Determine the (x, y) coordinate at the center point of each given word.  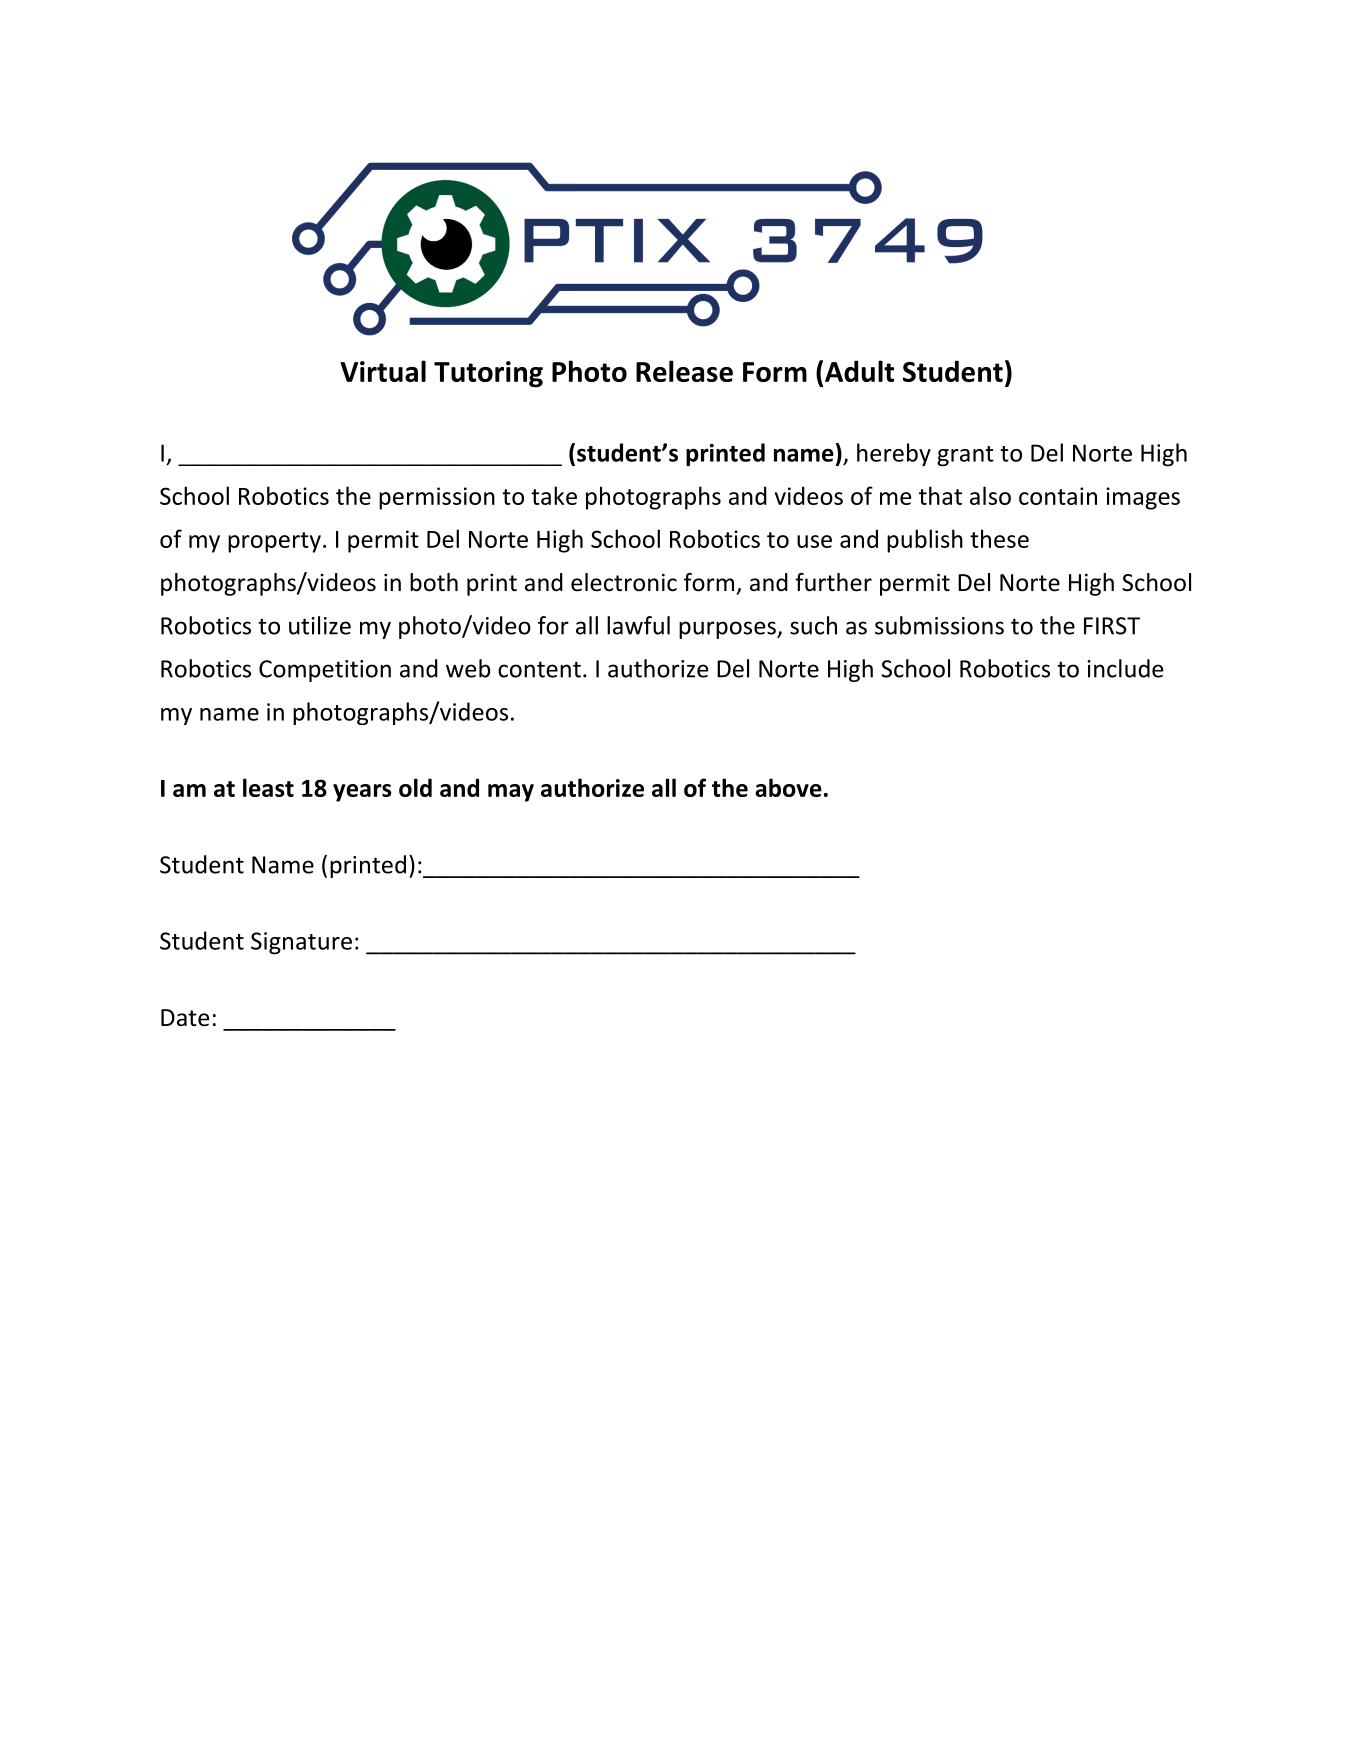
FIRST (1112, 626)
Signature (301, 943)
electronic (624, 582)
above (788, 787)
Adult (859, 371)
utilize (320, 625)
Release (684, 371)
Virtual (383, 371)
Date (185, 1018)
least (268, 787)
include (1125, 668)
